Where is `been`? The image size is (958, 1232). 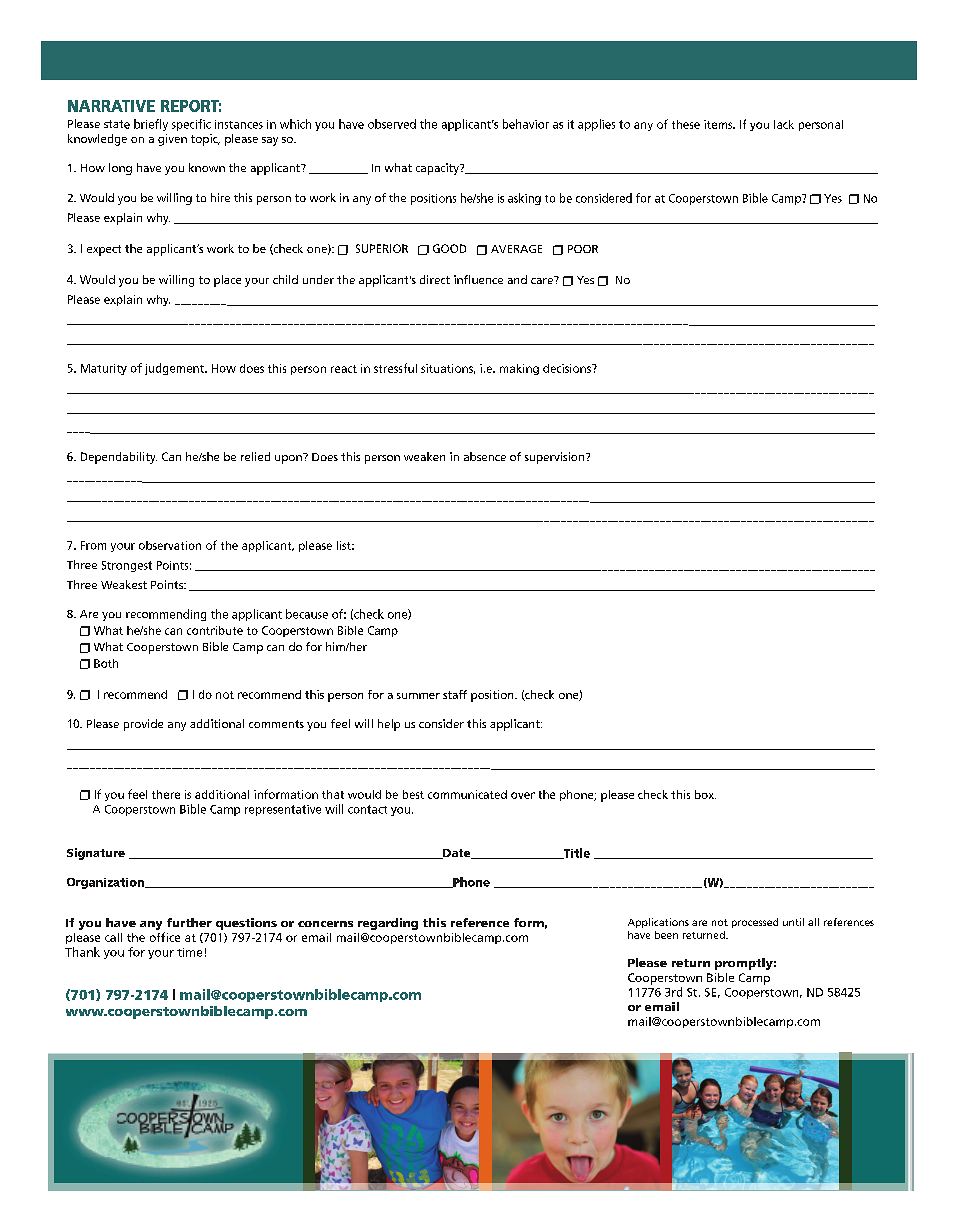
been is located at coordinates (666, 935).
